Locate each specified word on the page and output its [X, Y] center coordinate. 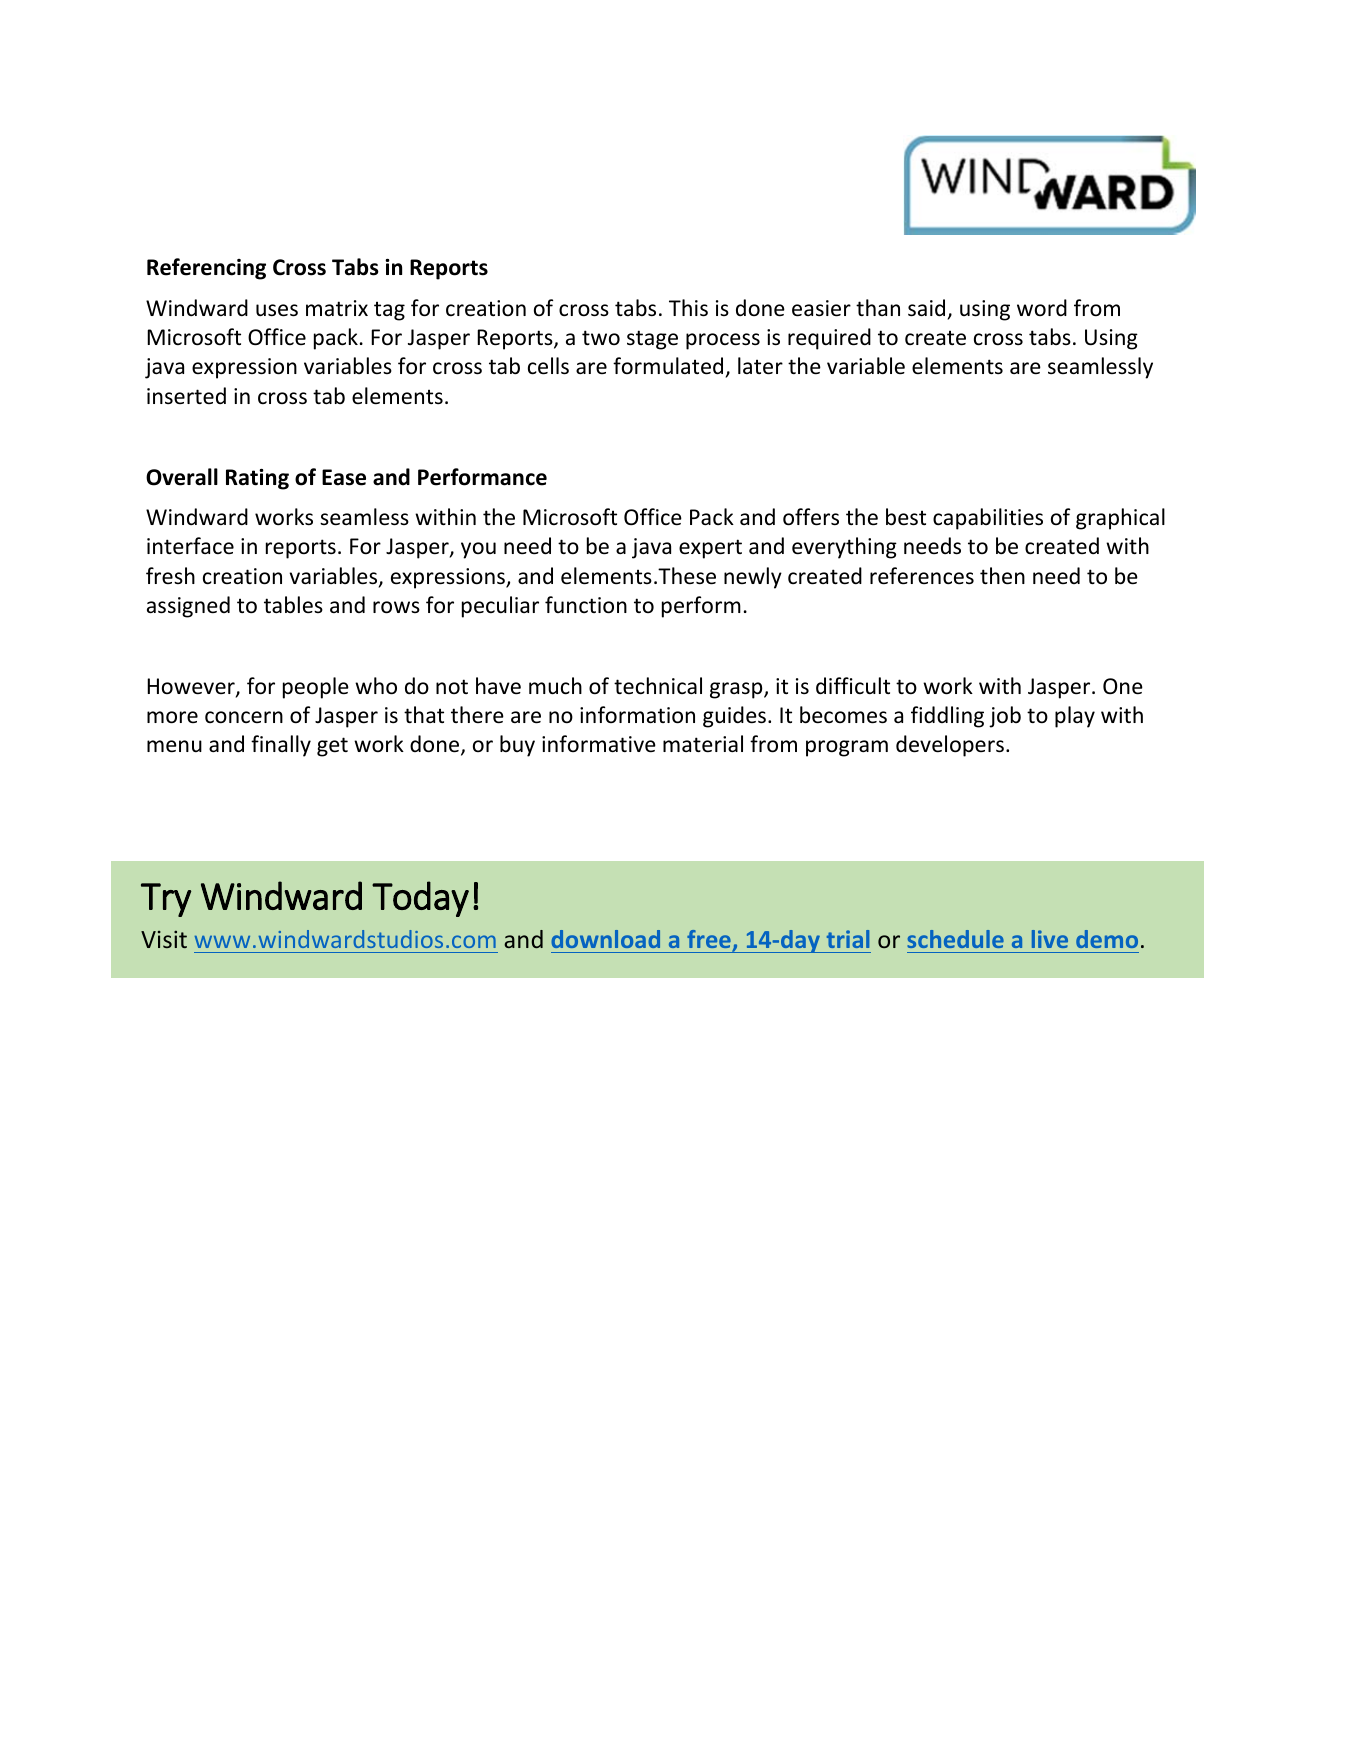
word [1042, 307]
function [586, 605]
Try [166, 900]
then [1002, 576]
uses [277, 310]
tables [293, 605]
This [688, 308]
